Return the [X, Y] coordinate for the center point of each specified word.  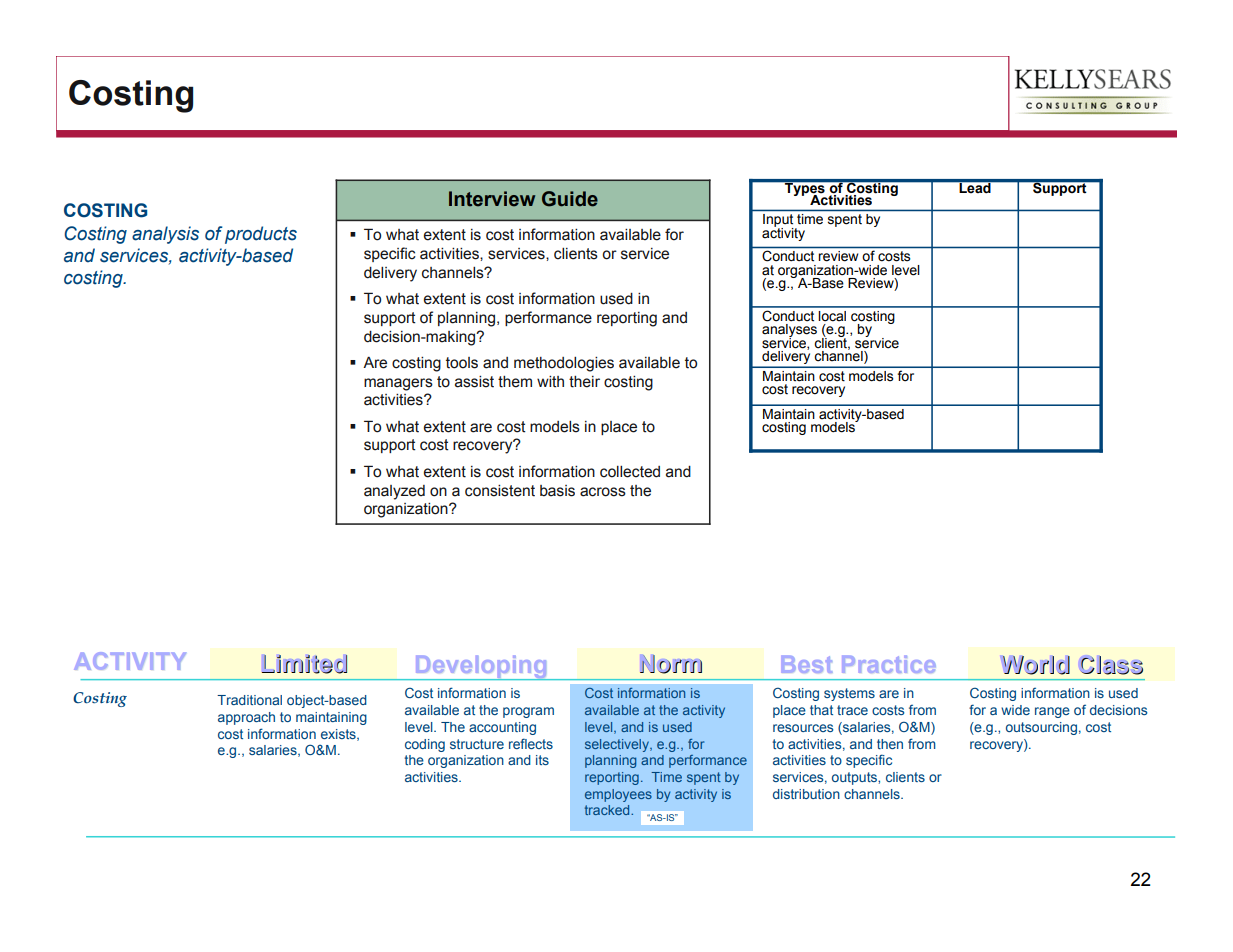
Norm [671, 664]
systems [849, 694]
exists [339, 735]
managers [398, 384]
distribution [806, 794]
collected [630, 472]
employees [618, 795]
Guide [570, 199]
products [261, 235]
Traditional [249, 700]
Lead [975, 186]
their [584, 382]
